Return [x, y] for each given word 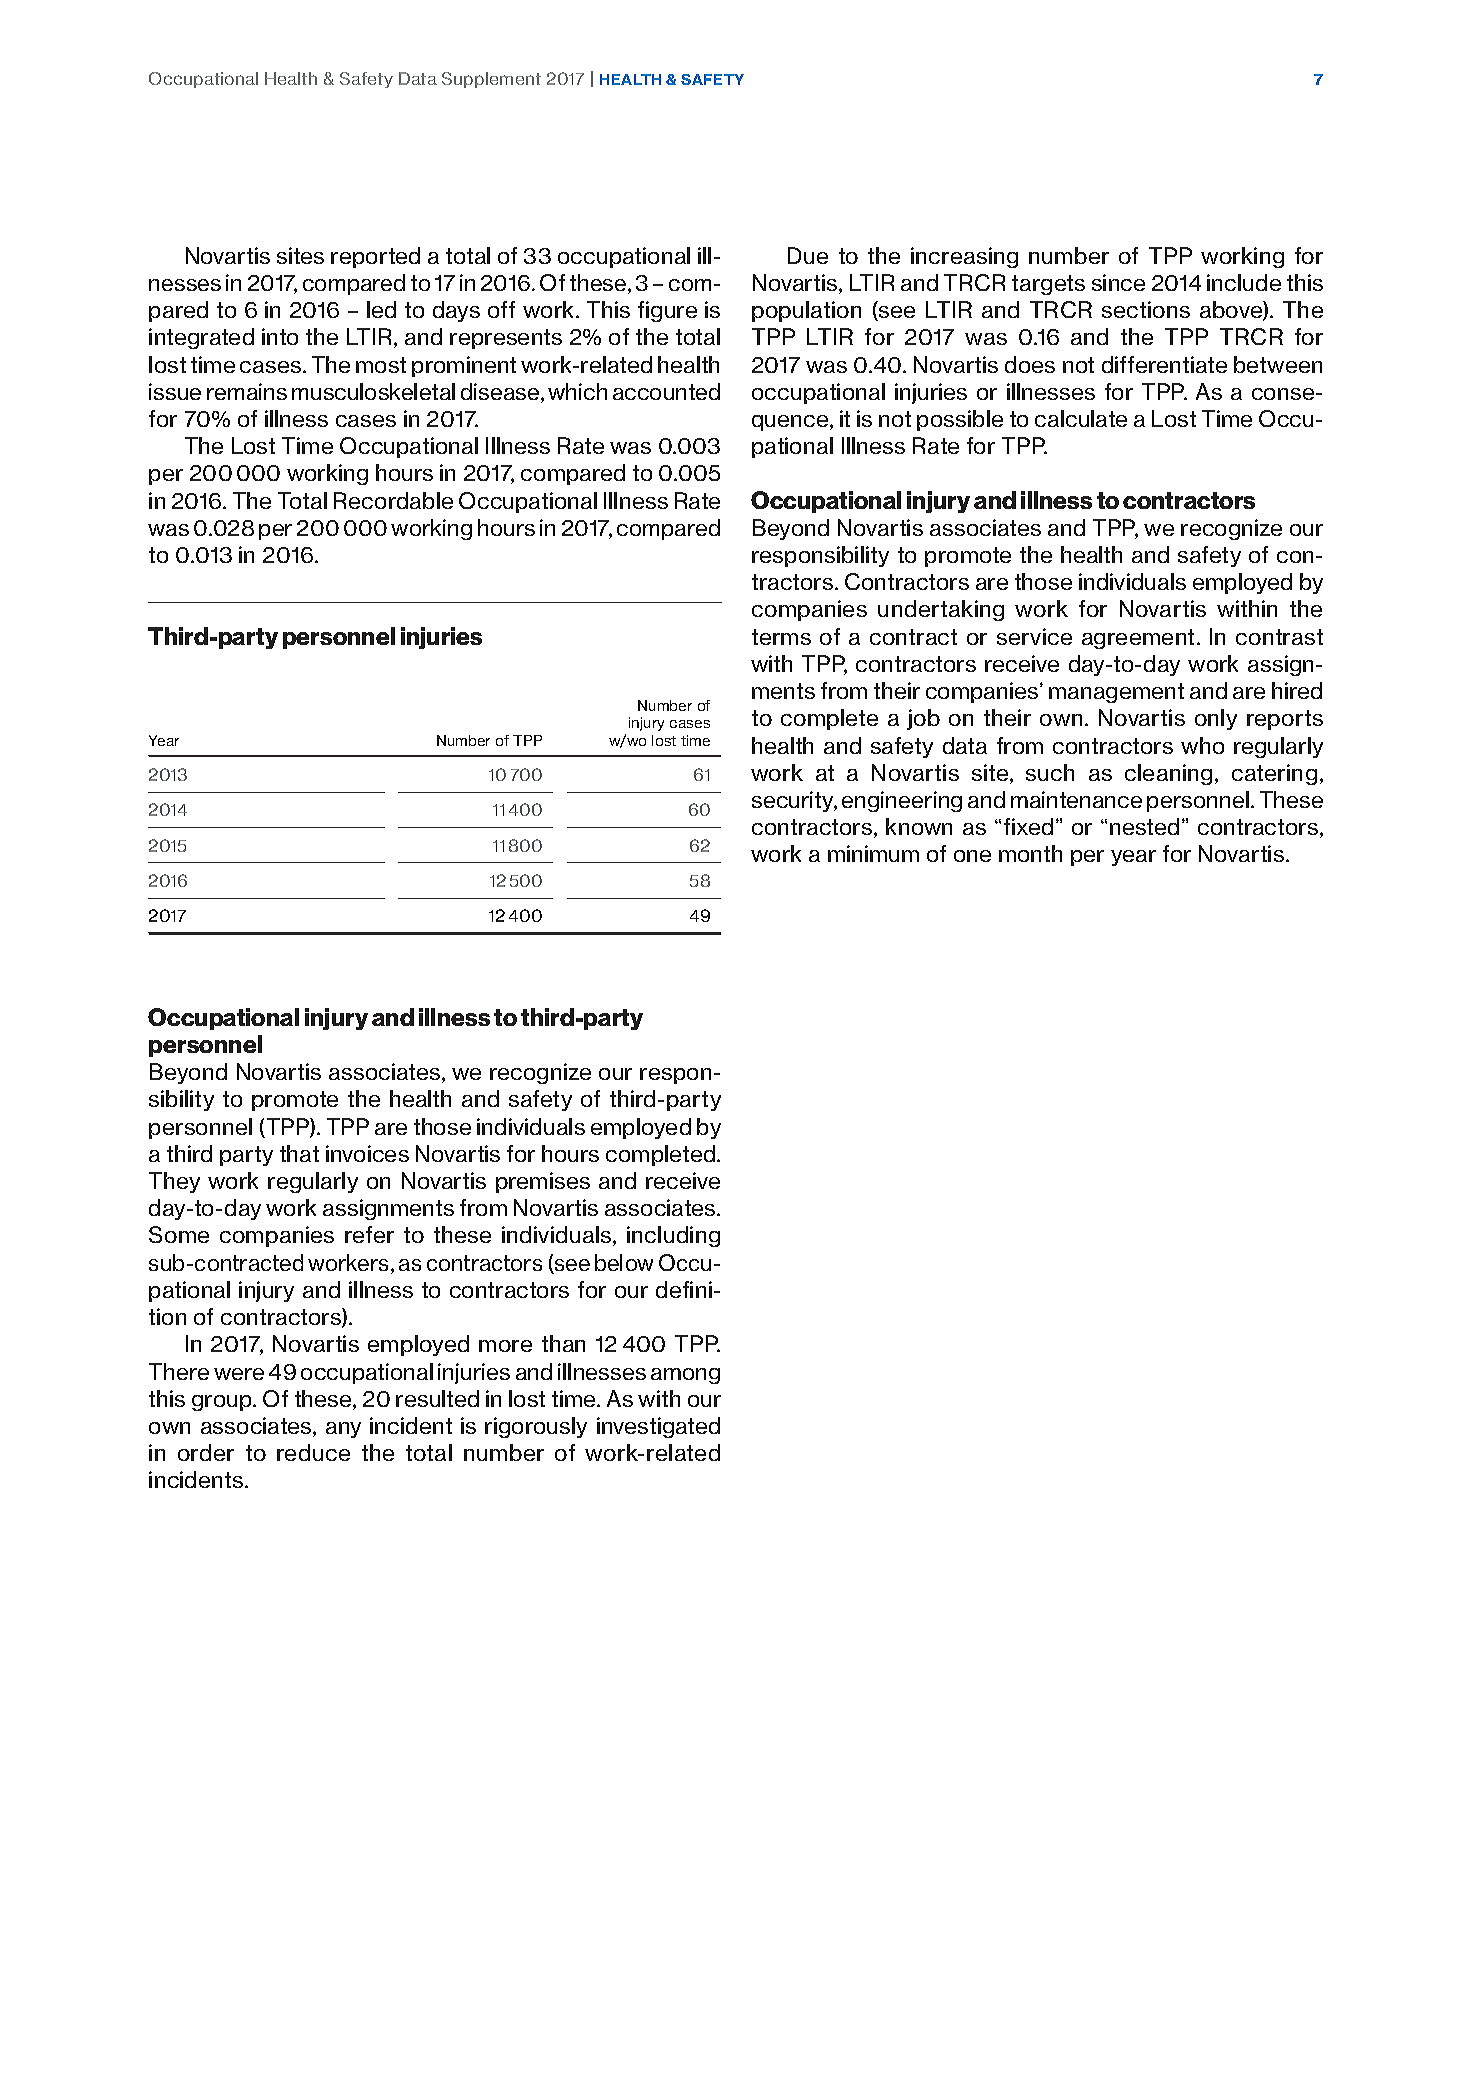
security [794, 801]
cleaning [1168, 774]
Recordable [393, 500]
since [1118, 282]
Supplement [491, 80]
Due [808, 255]
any [343, 1430]
